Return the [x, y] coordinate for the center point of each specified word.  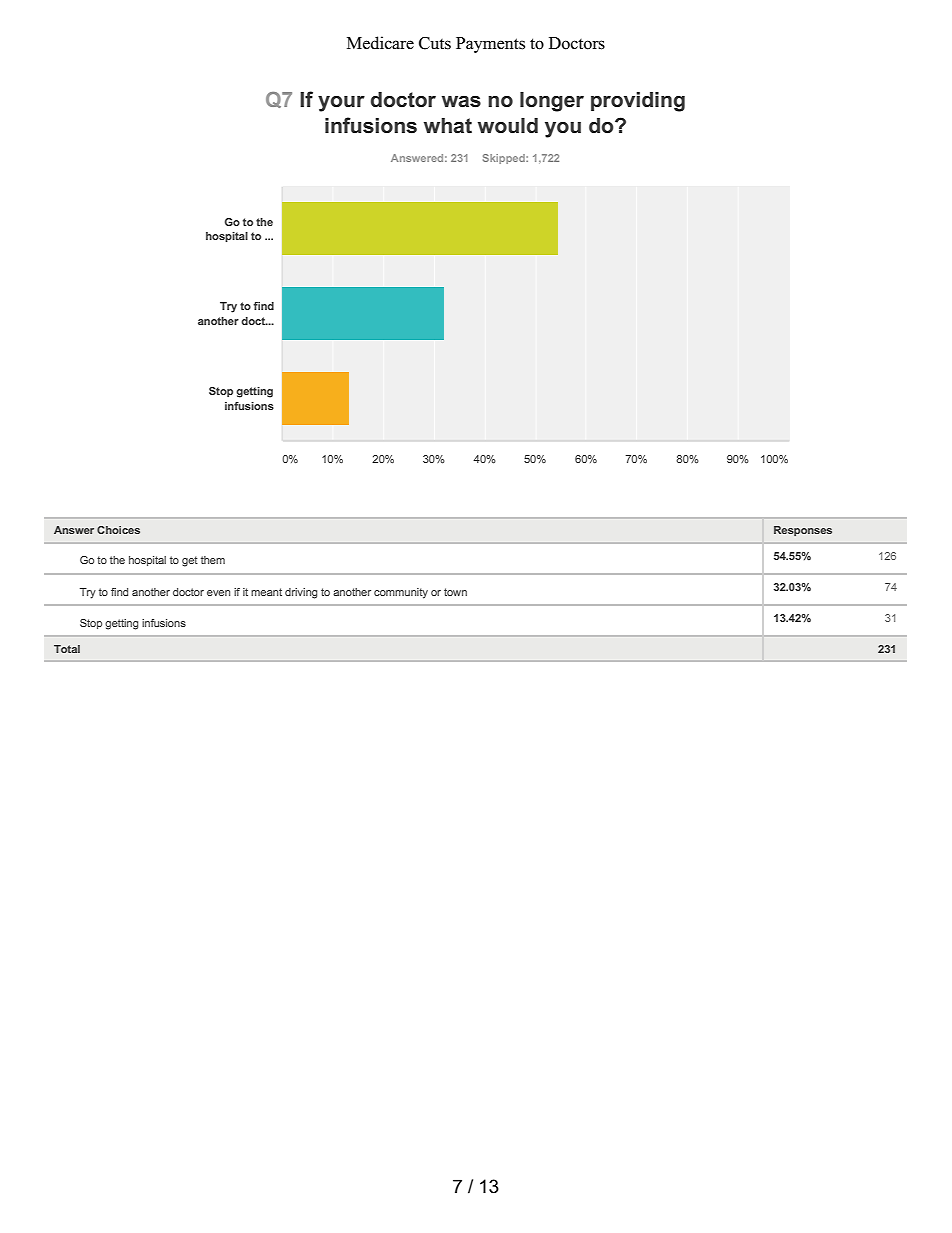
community [401, 593]
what [448, 126]
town [455, 592]
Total [67, 649]
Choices [118, 530]
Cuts [435, 43]
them [213, 560]
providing [638, 102]
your [341, 104]
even [218, 593]
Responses [803, 531]
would [508, 126]
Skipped [505, 159]
